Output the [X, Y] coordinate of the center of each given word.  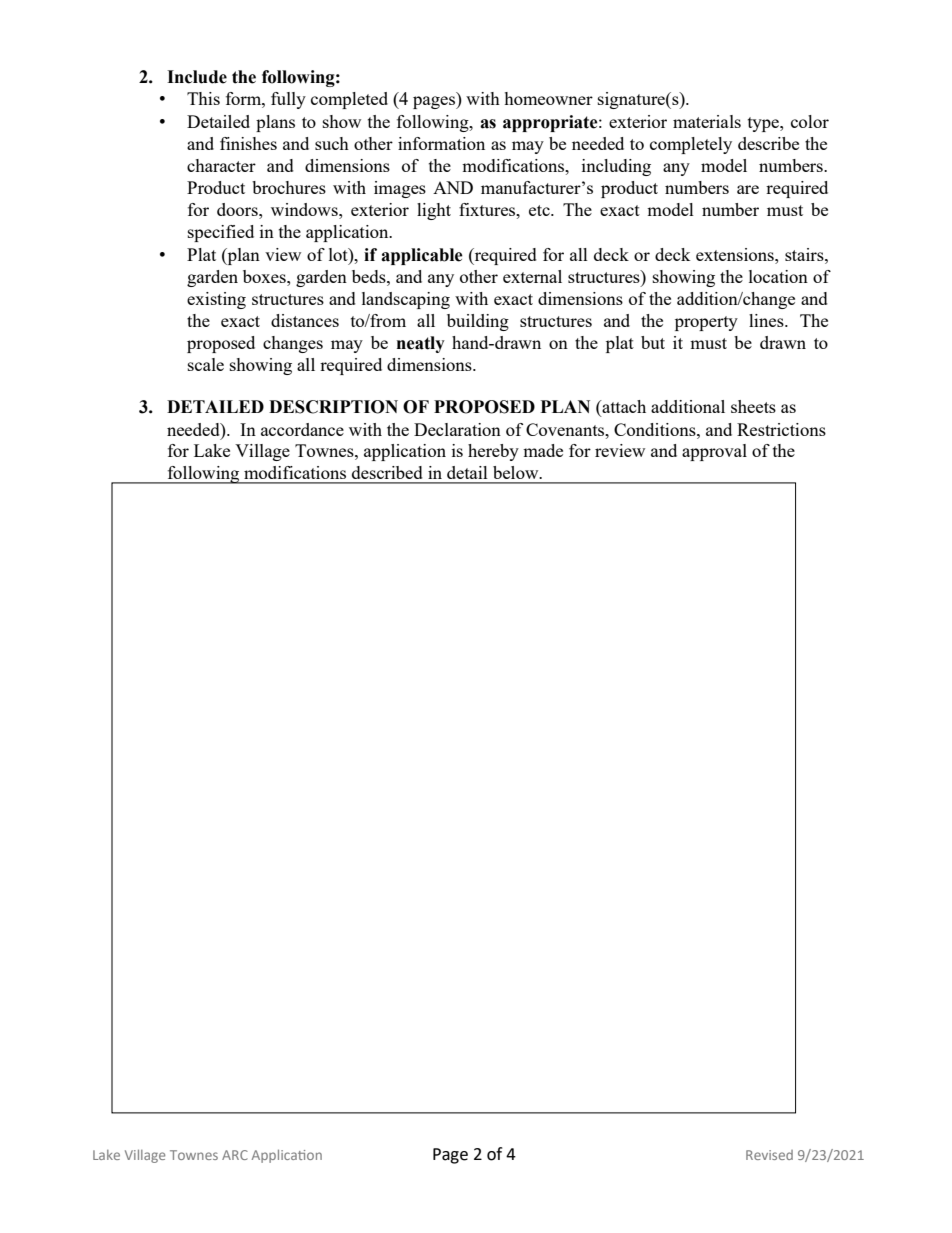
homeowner [548, 98]
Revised [769, 1155]
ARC [235, 1155]
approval [714, 452]
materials [707, 121]
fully [288, 100]
